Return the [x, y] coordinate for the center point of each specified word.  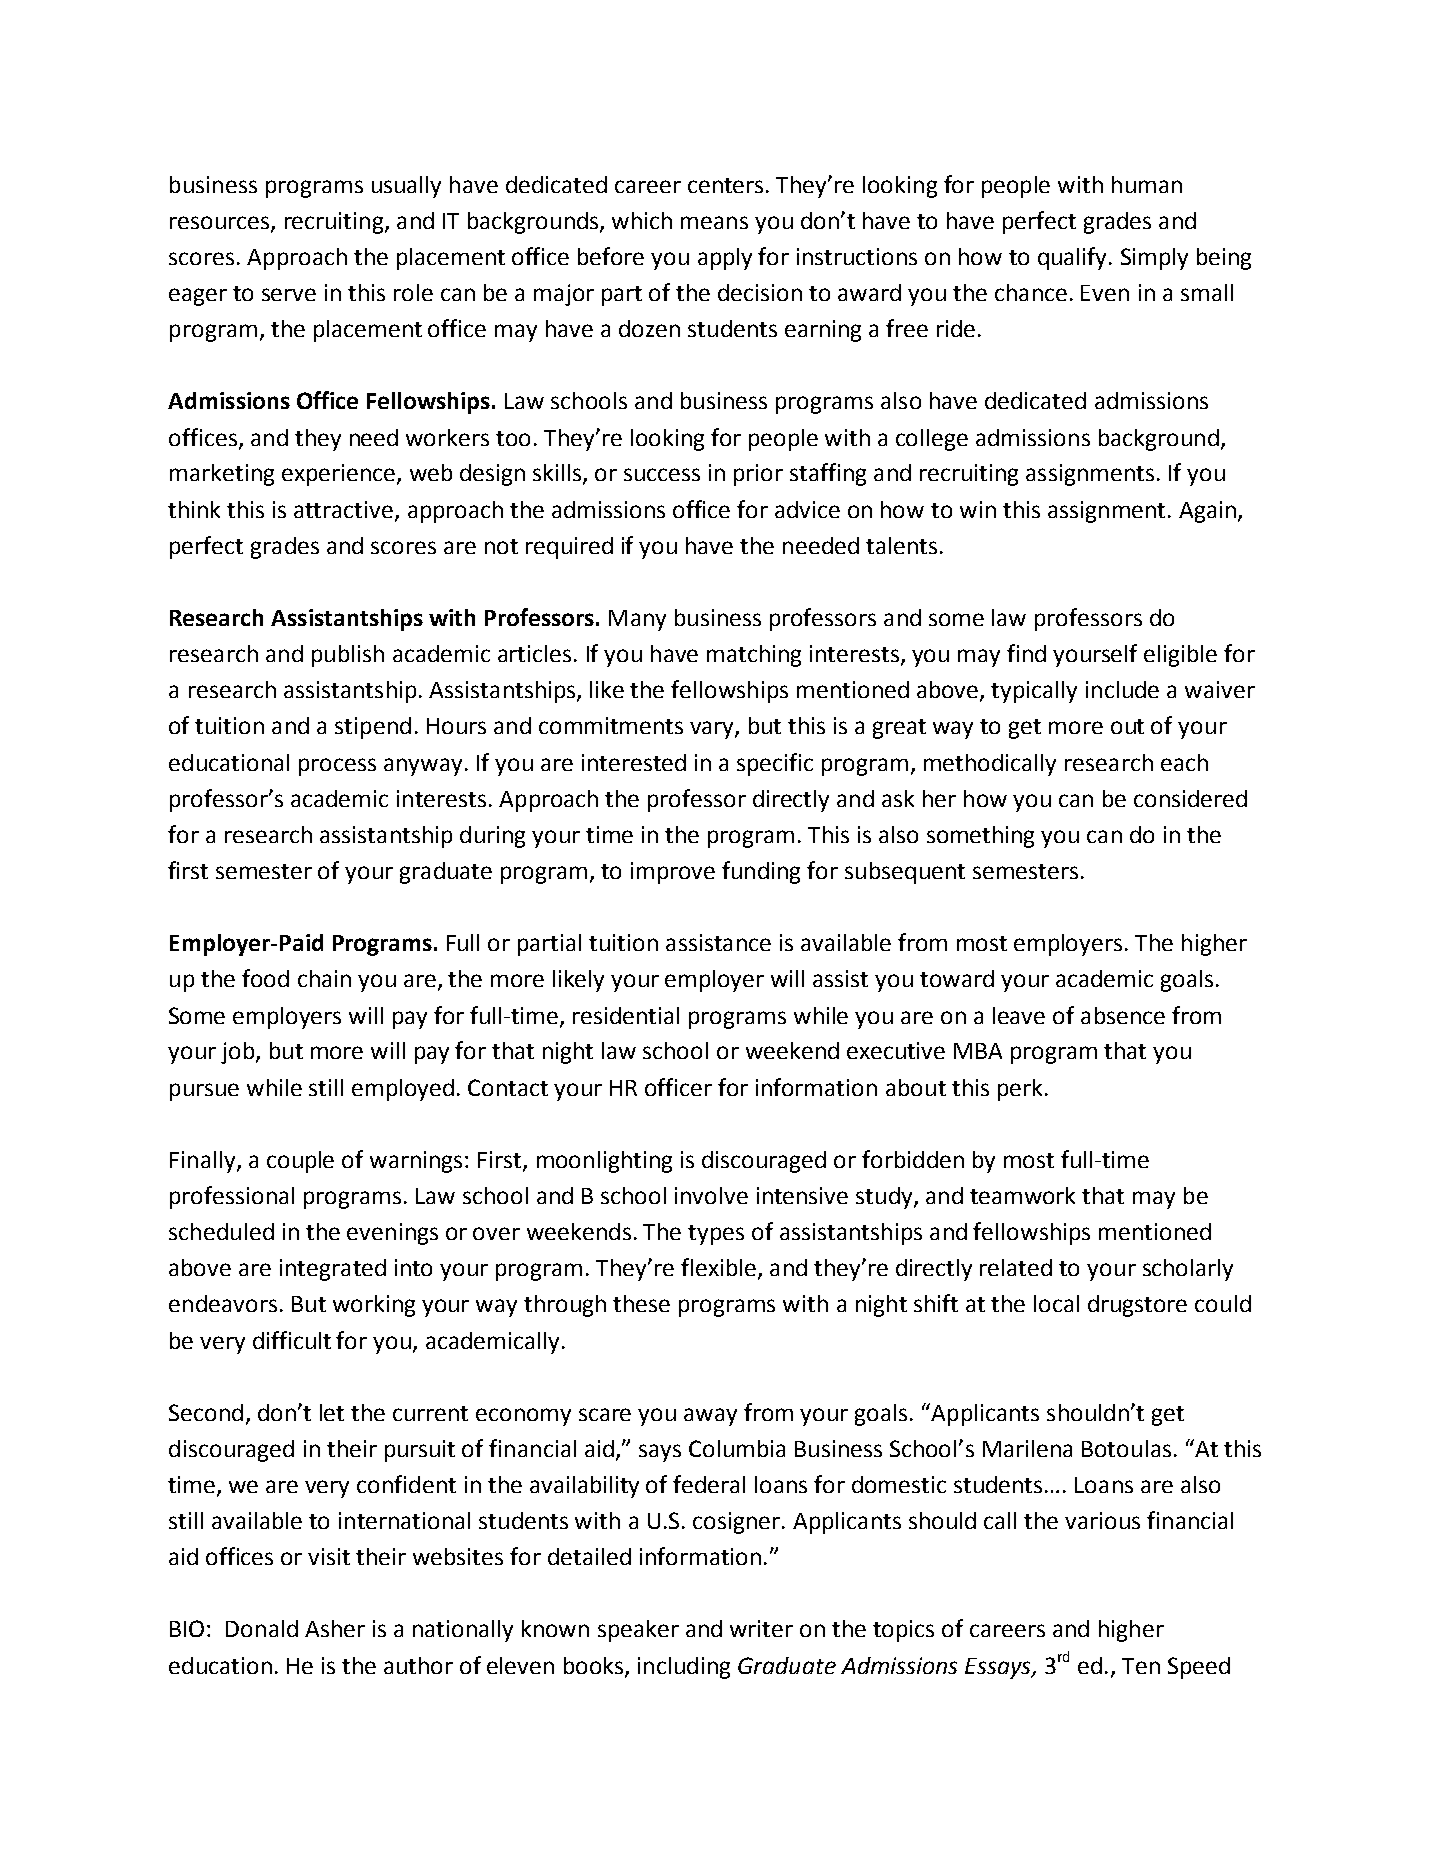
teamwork [1022, 1195]
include [1122, 689]
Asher [335, 1628]
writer [761, 1628]
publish [348, 656]
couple [300, 1162]
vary [713, 730]
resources [221, 223]
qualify [1072, 258]
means [714, 222]
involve [711, 1195]
